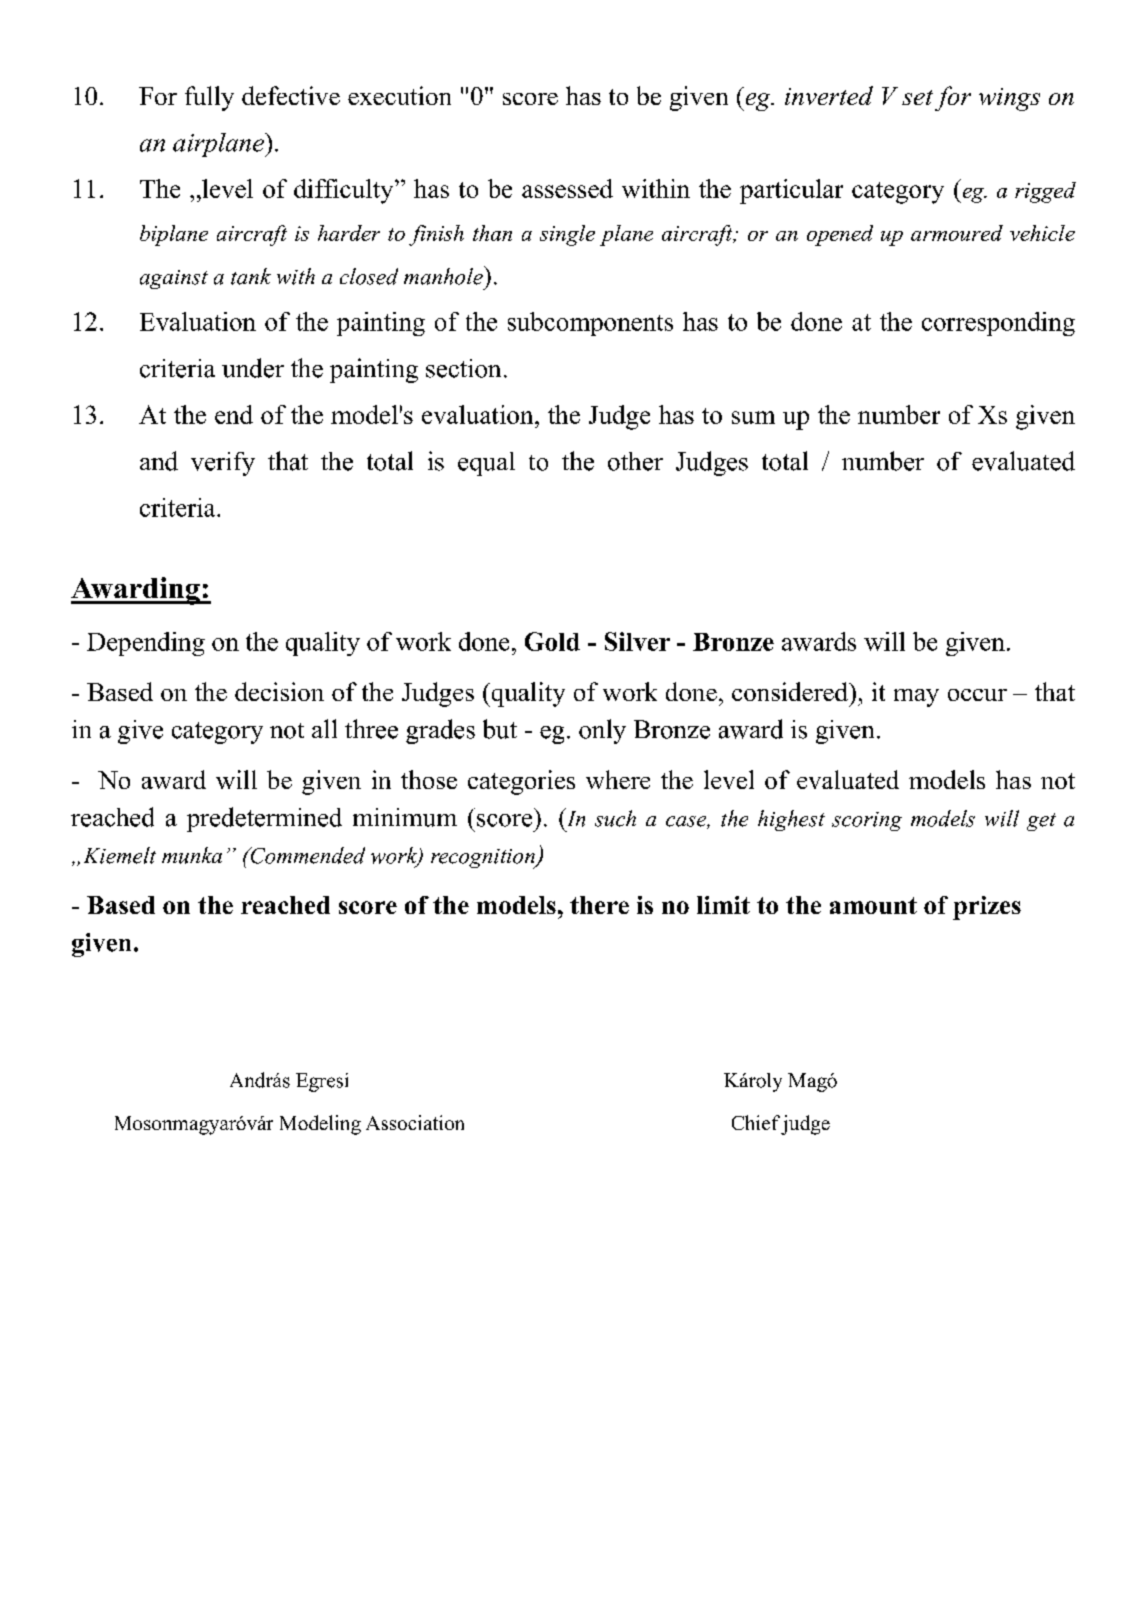 The image size is (1146, 1621). I want to click on Association, so click(415, 1122).
